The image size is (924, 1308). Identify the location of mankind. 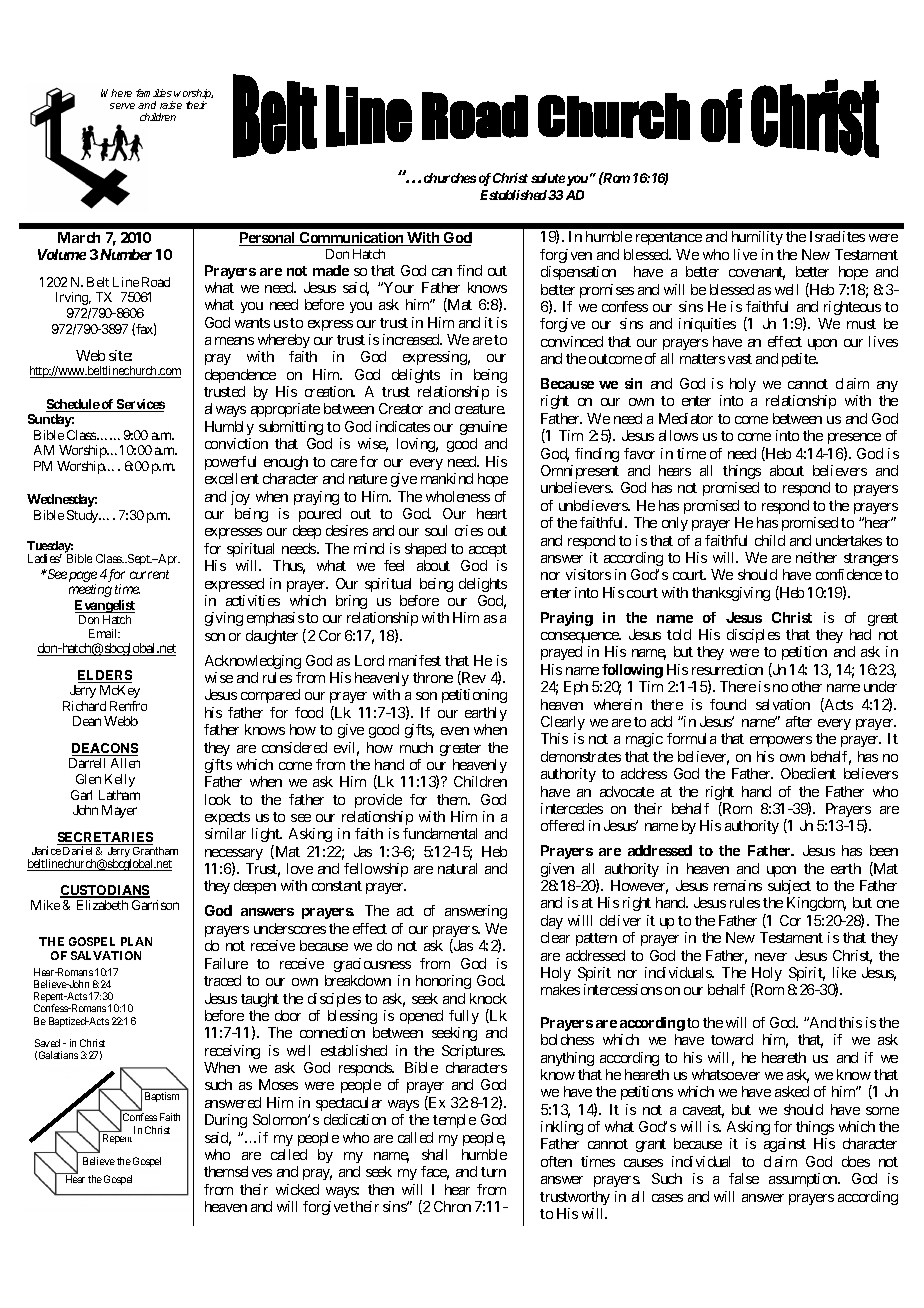
(447, 478).
